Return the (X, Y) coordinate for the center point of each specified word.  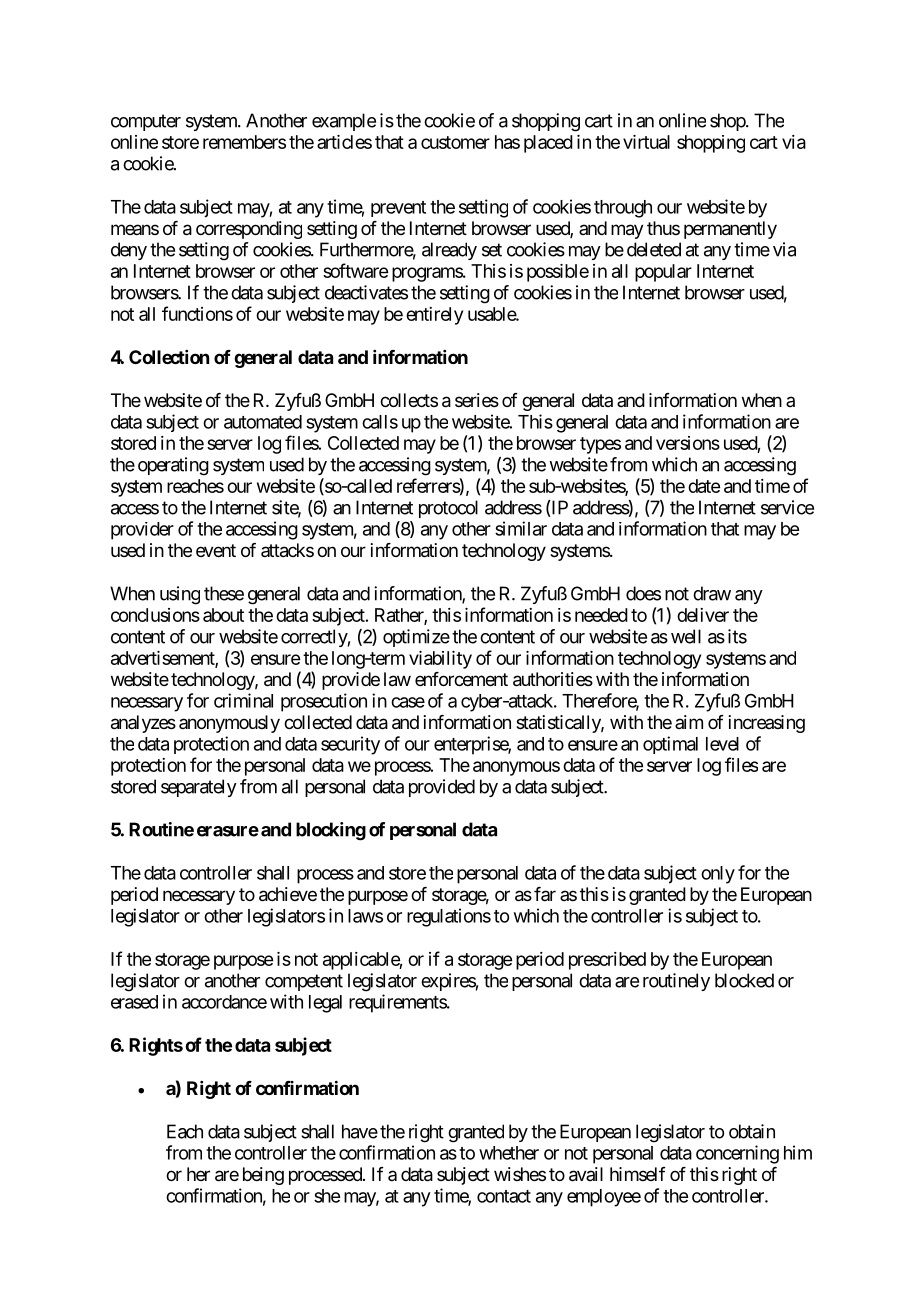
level (722, 744)
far (545, 894)
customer (455, 142)
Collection (169, 357)
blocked (744, 980)
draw (712, 593)
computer (146, 122)
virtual (646, 142)
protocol (448, 509)
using (180, 595)
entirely (434, 316)
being (263, 1176)
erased (134, 1002)
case (408, 702)
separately (199, 788)
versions (688, 443)
